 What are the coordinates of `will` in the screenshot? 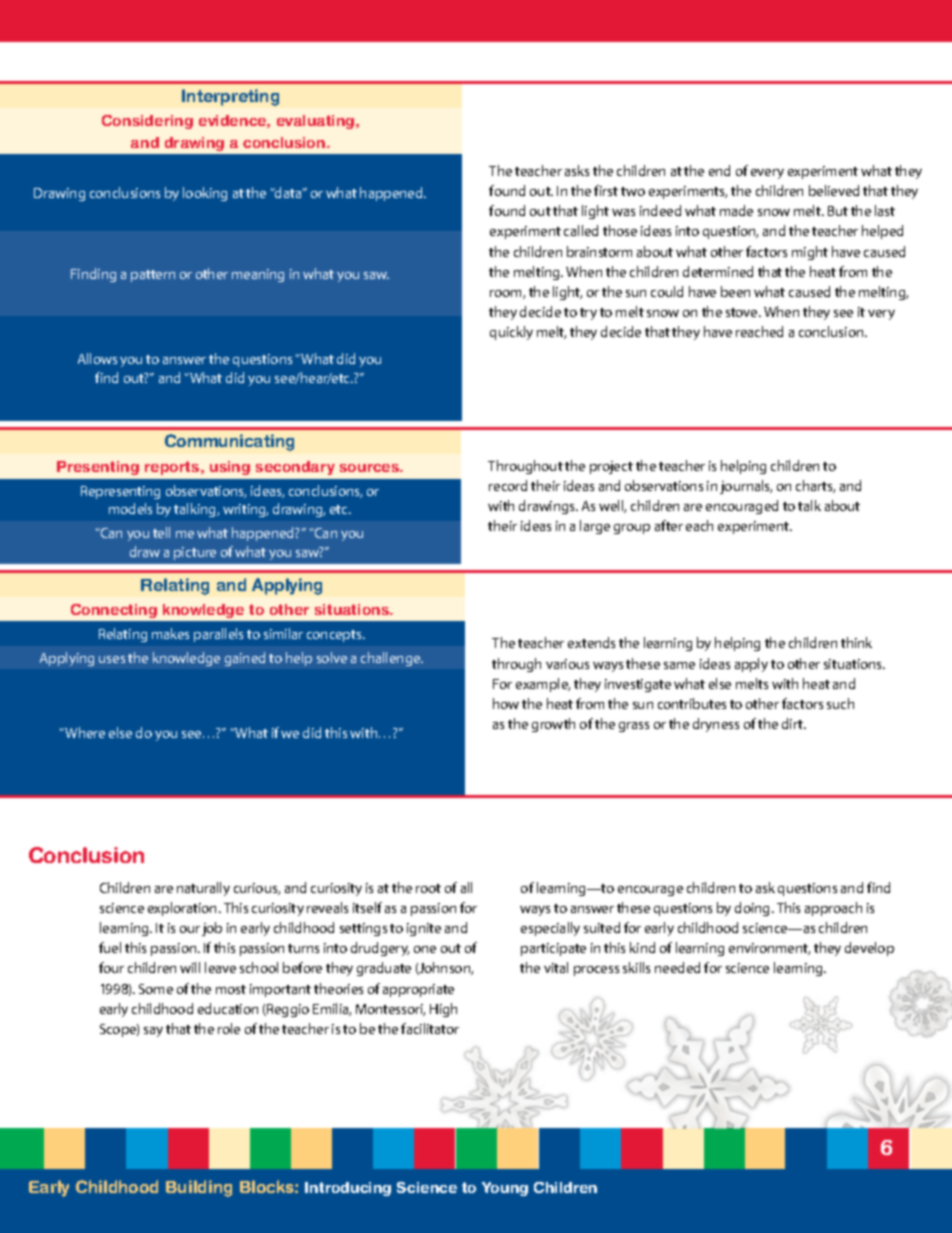 It's located at (190, 967).
